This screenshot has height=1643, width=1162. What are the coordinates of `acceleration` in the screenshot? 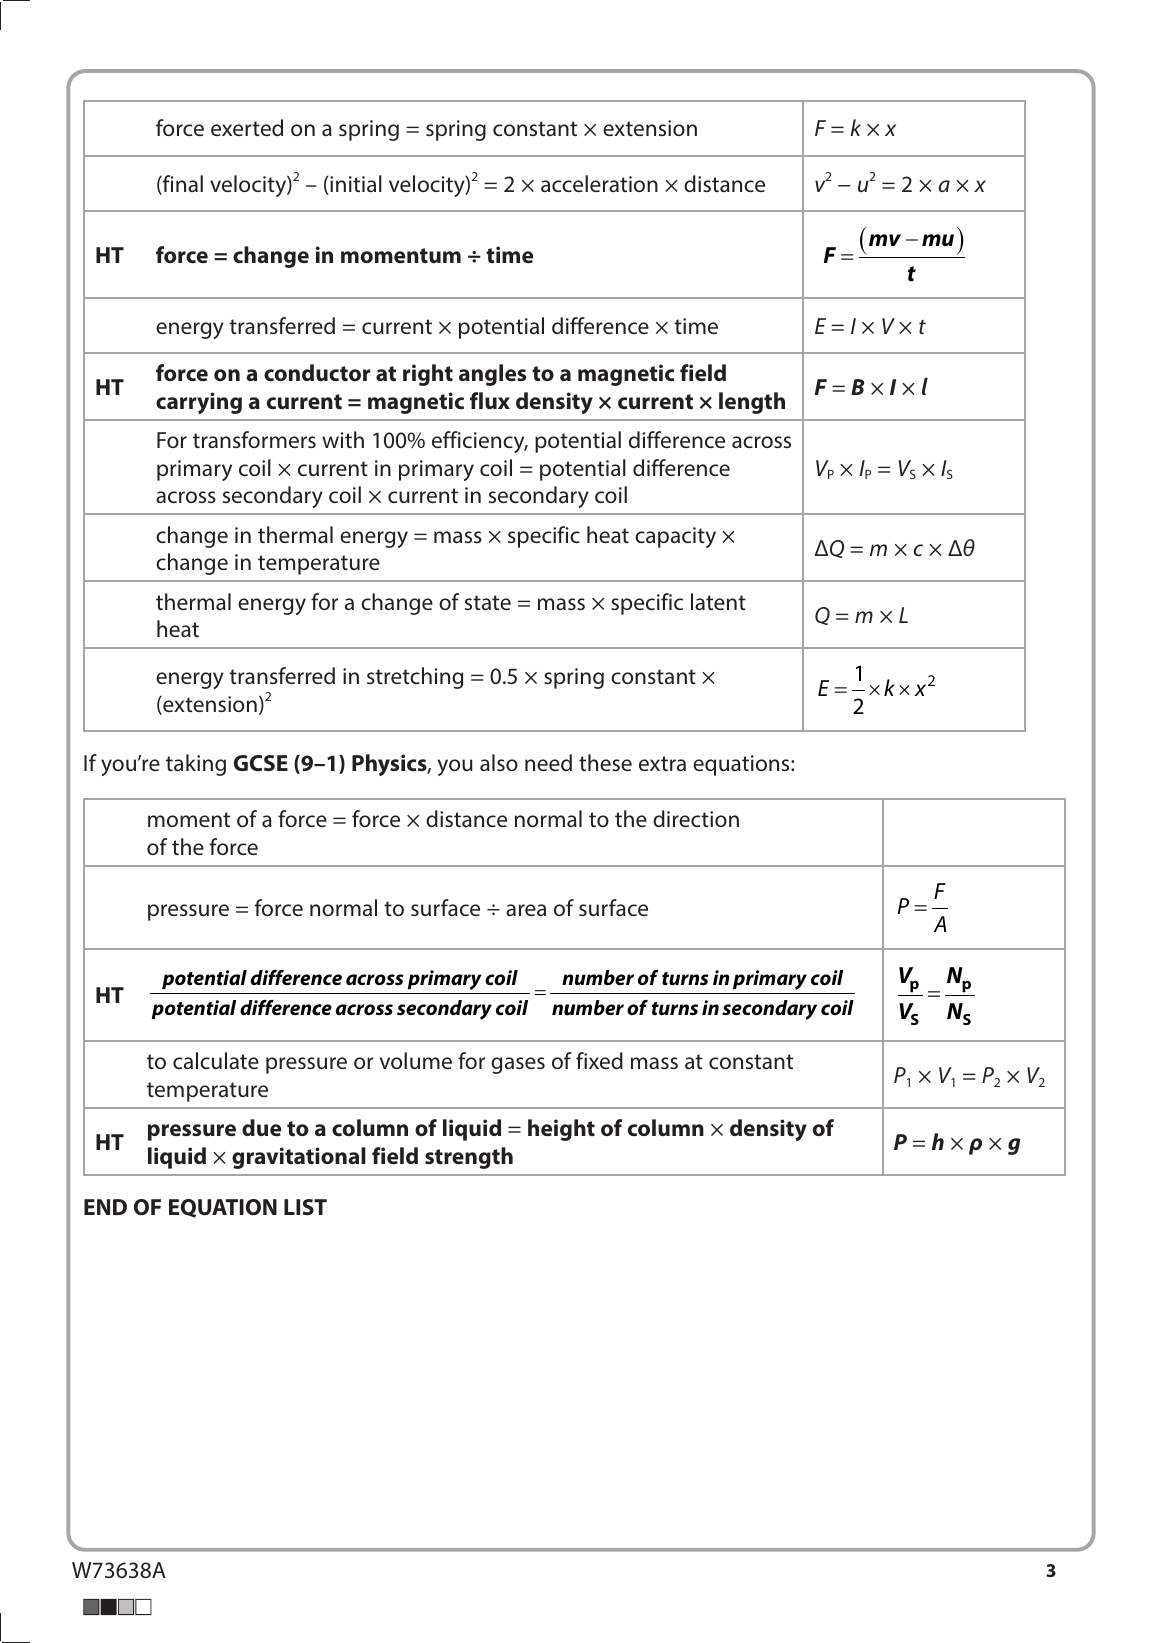 It's located at (599, 183).
